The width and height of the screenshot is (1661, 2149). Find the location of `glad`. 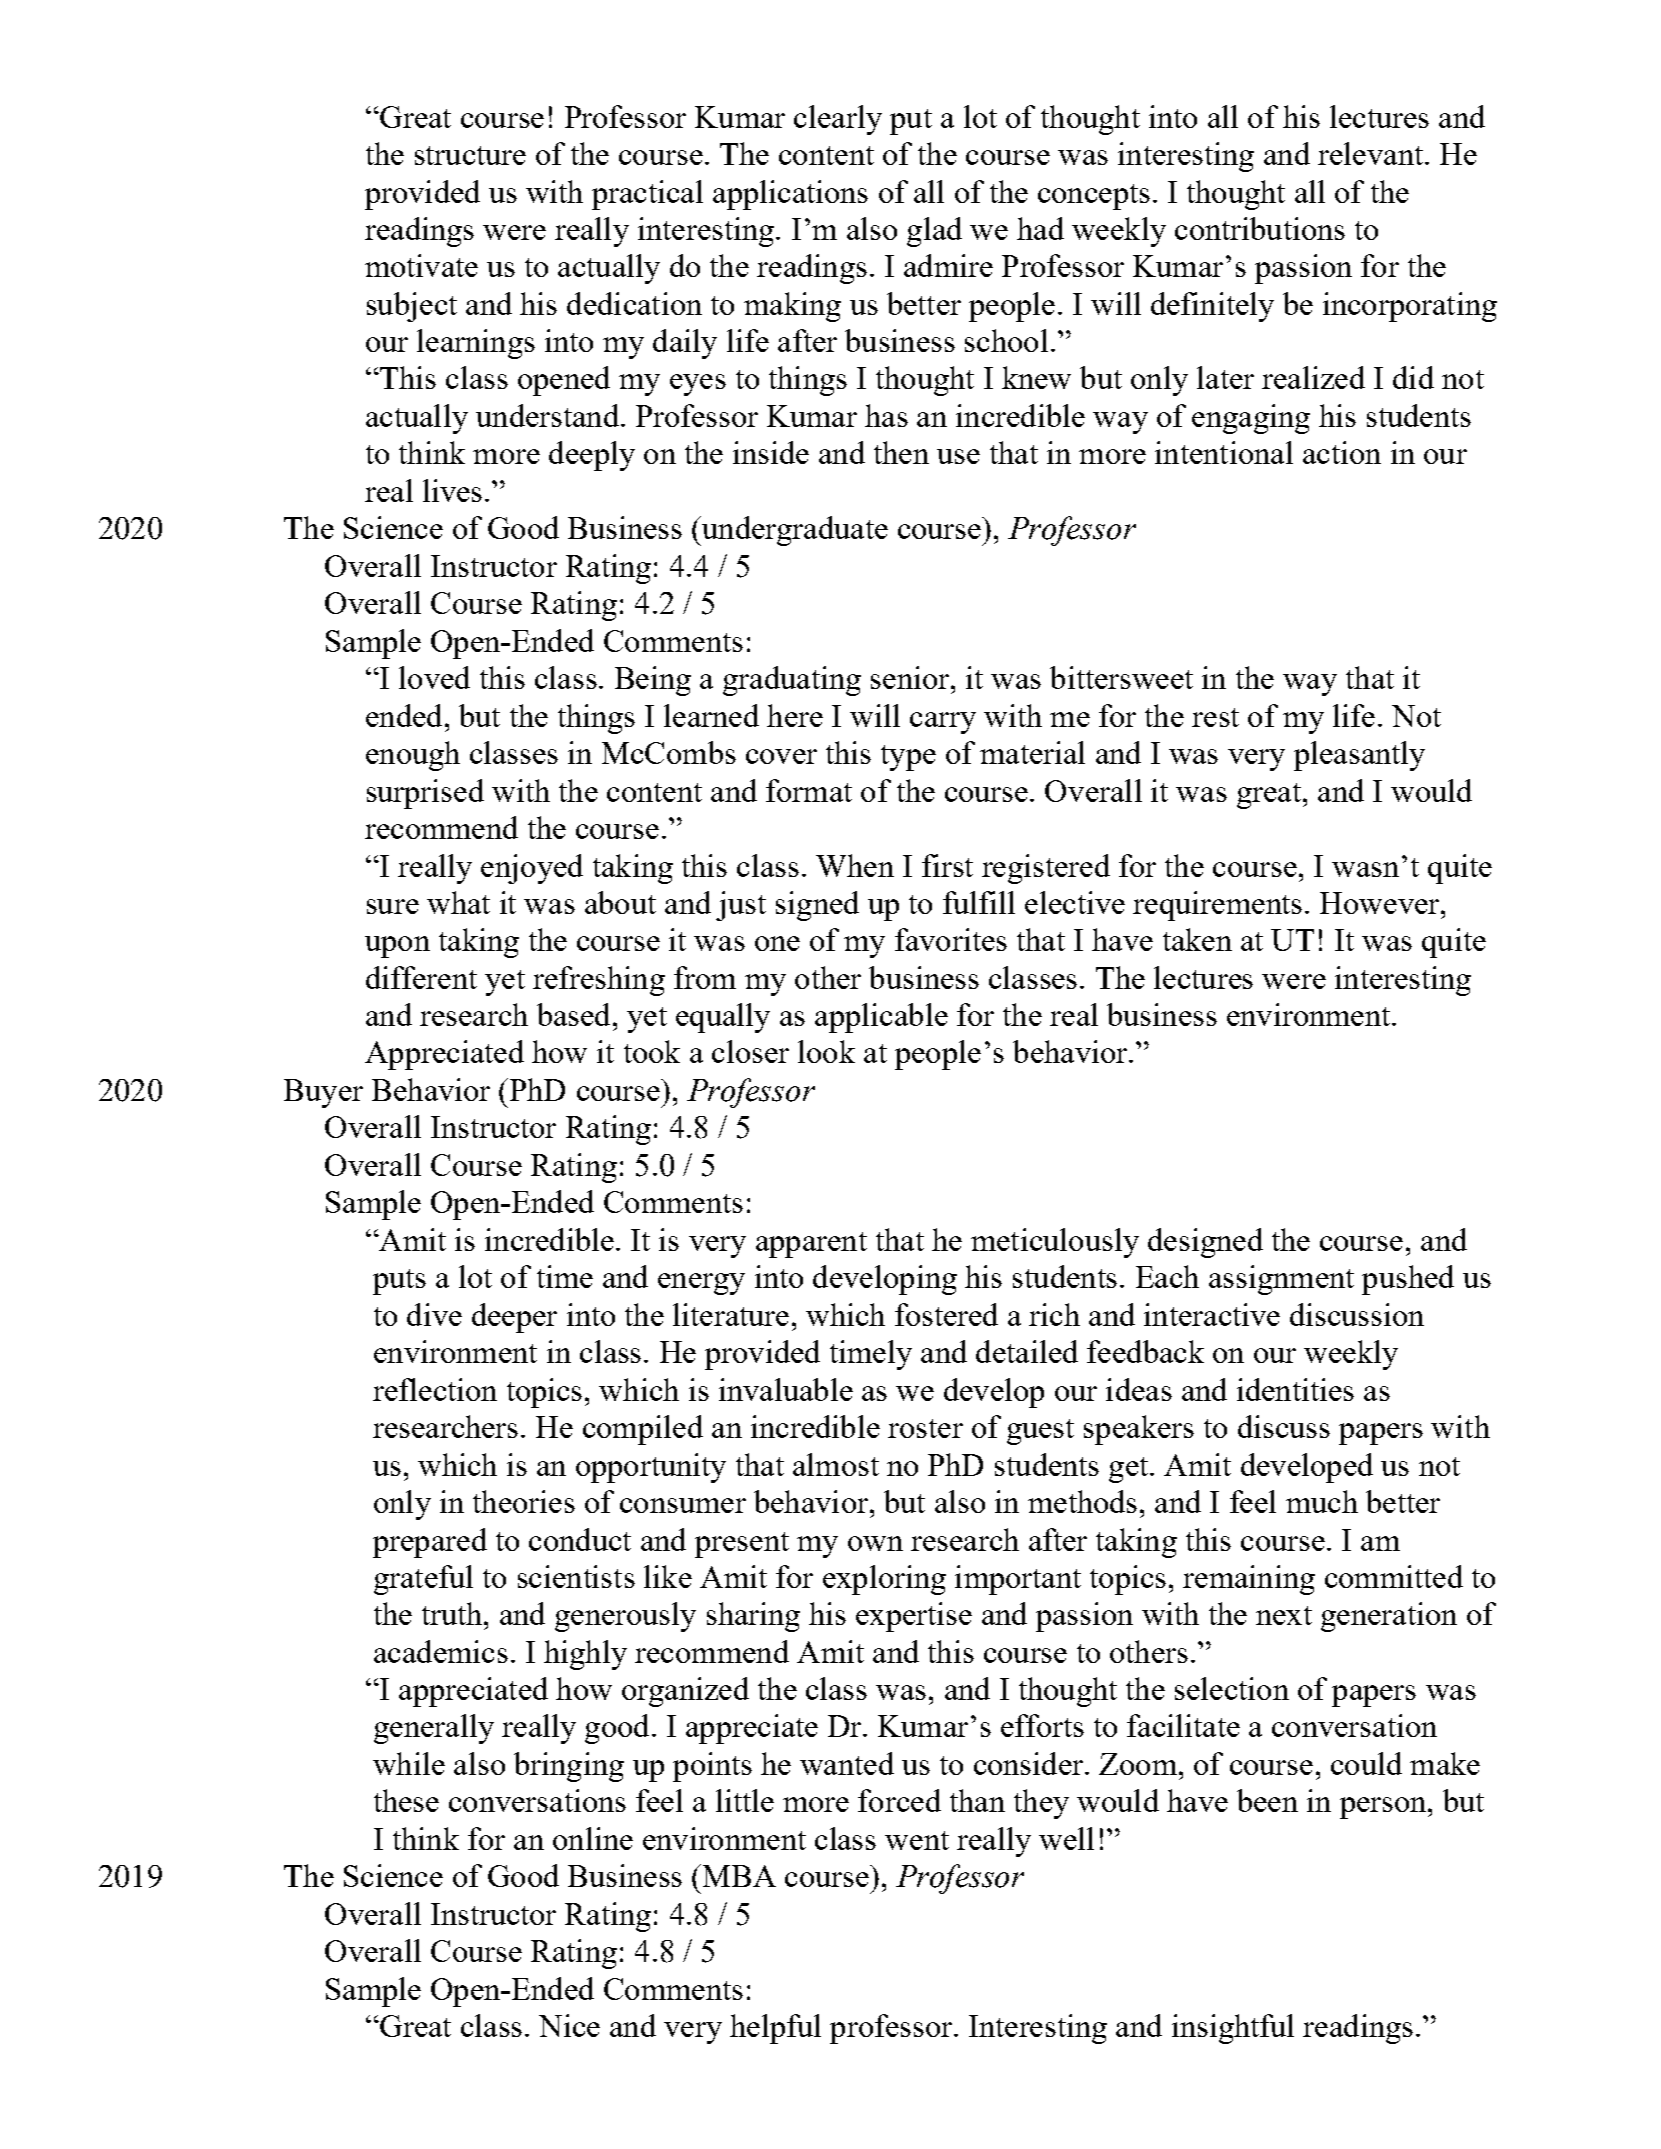

glad is located at coordinates (934, 232).
